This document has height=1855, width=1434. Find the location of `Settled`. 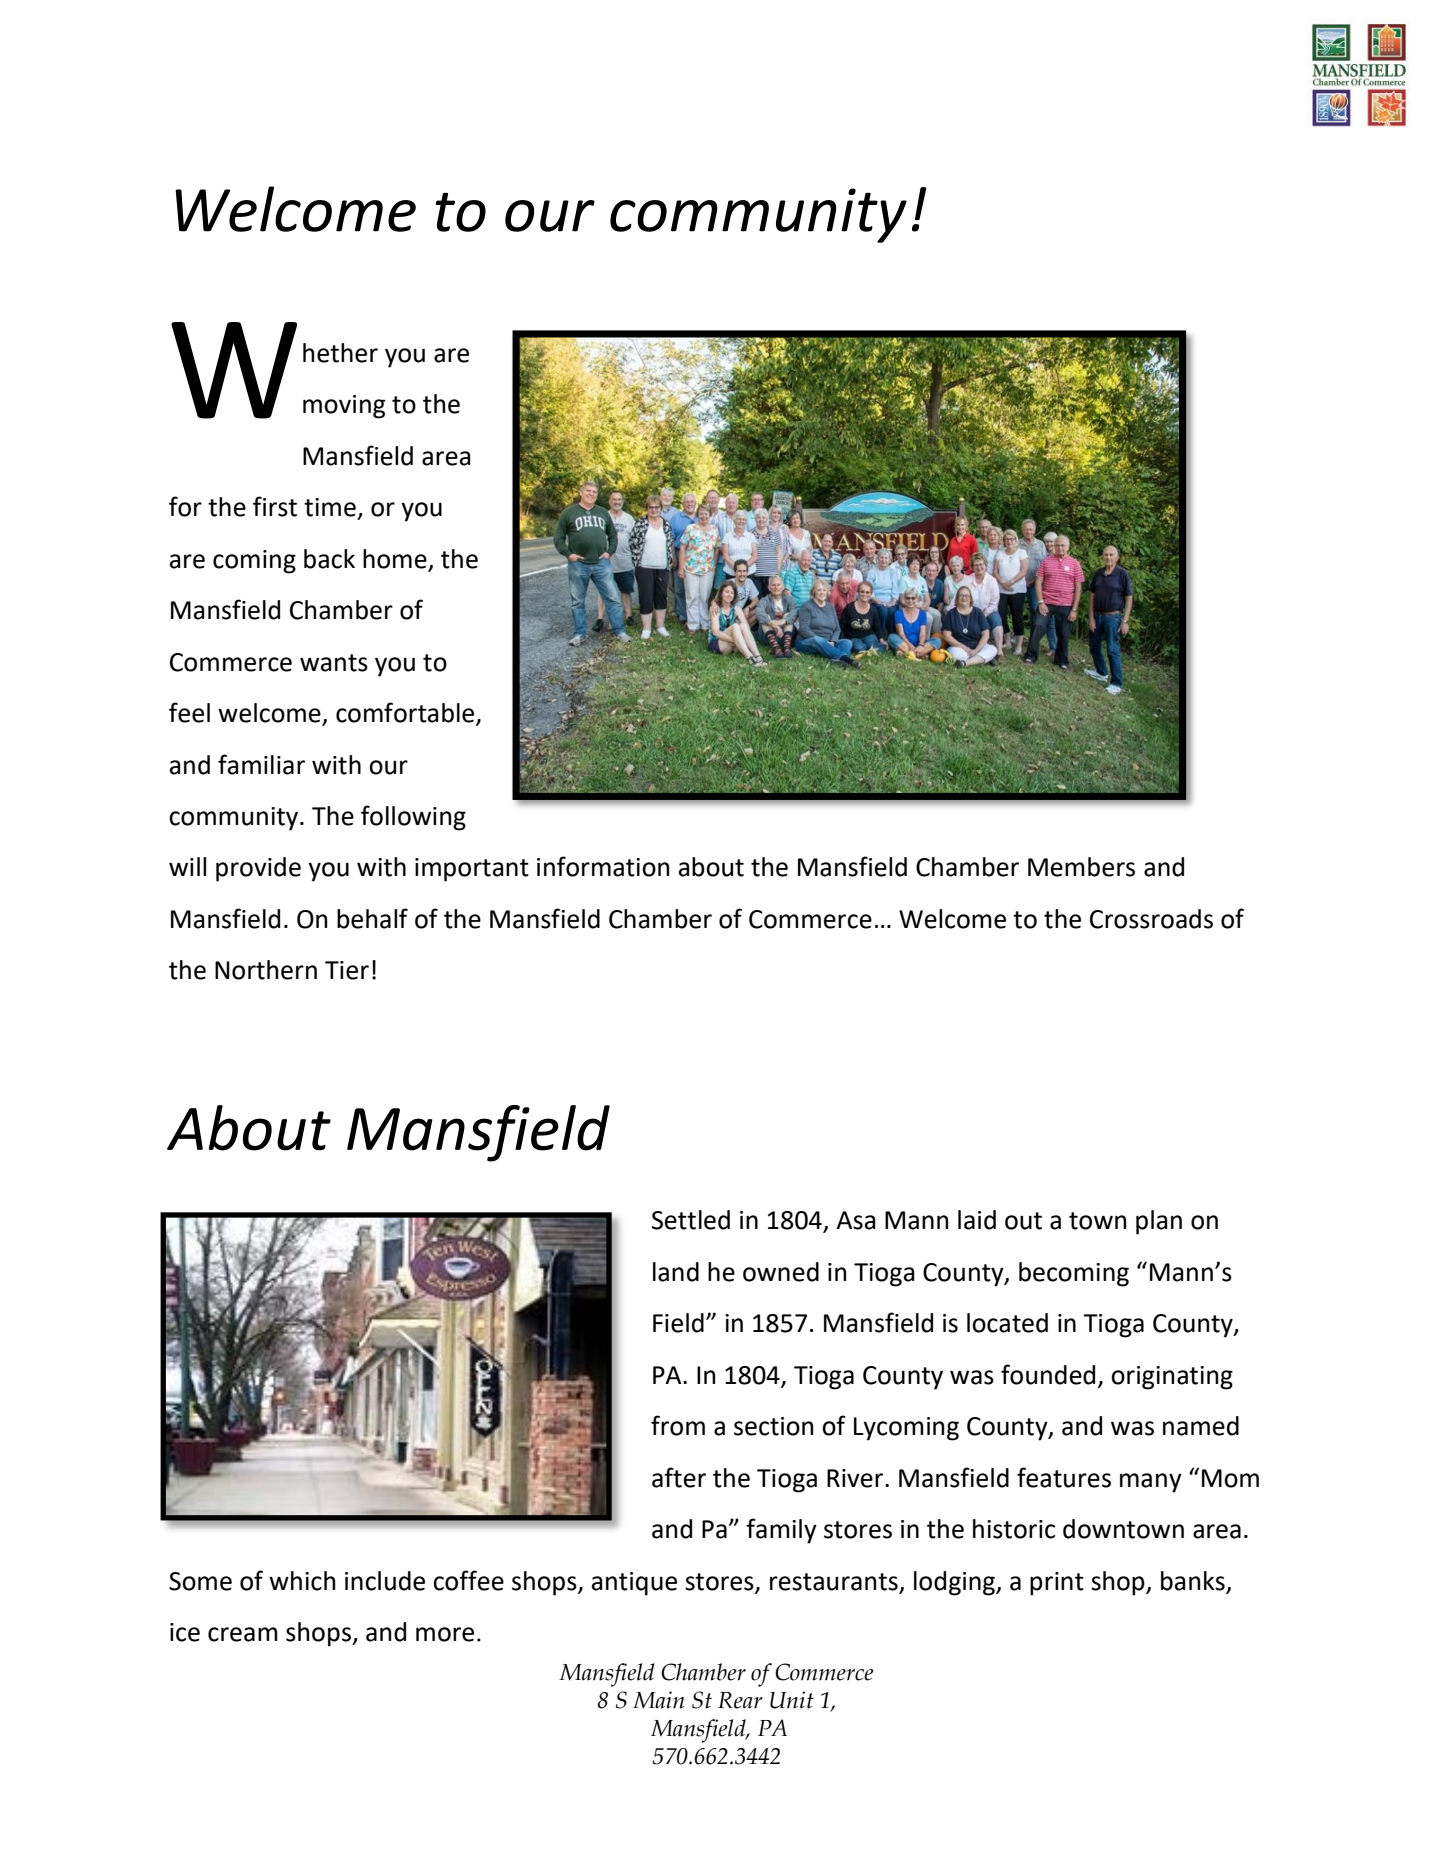

Settled is located at coordinates (691, 1220).
